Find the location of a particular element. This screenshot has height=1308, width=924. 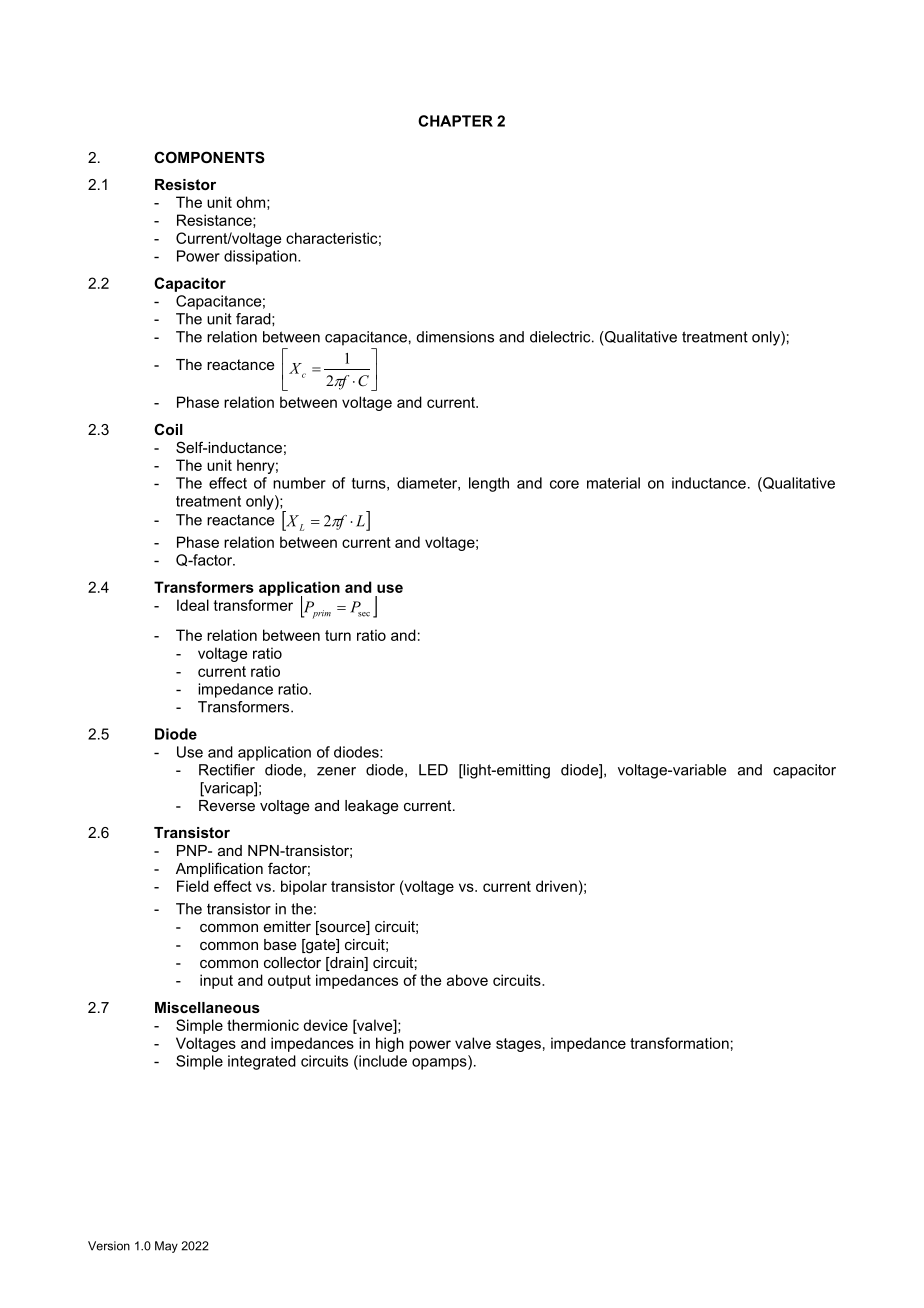

include is located at coordinates (382, 1061).
